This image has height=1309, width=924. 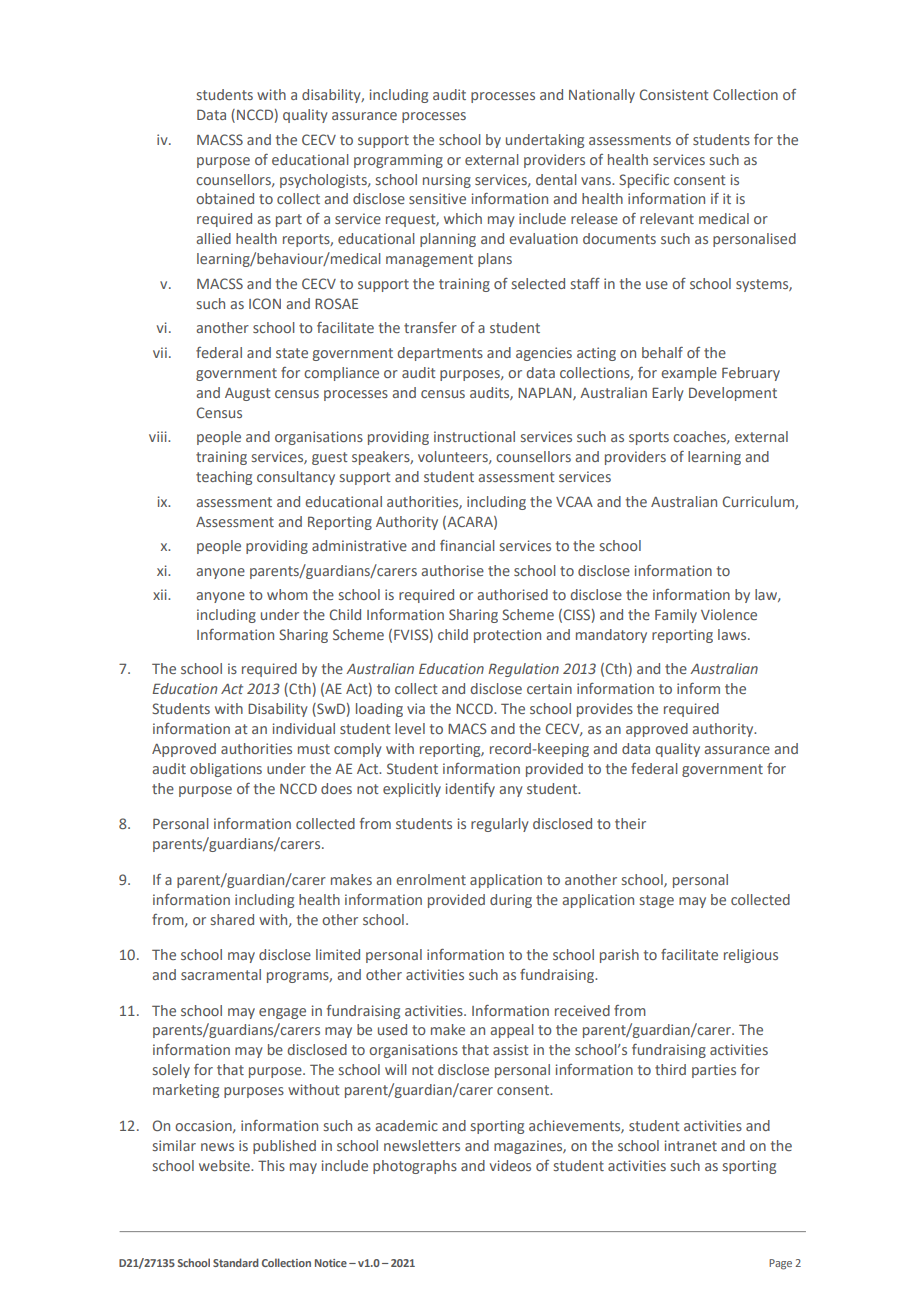 I want to click on whom, so click(x=287, y=594).
